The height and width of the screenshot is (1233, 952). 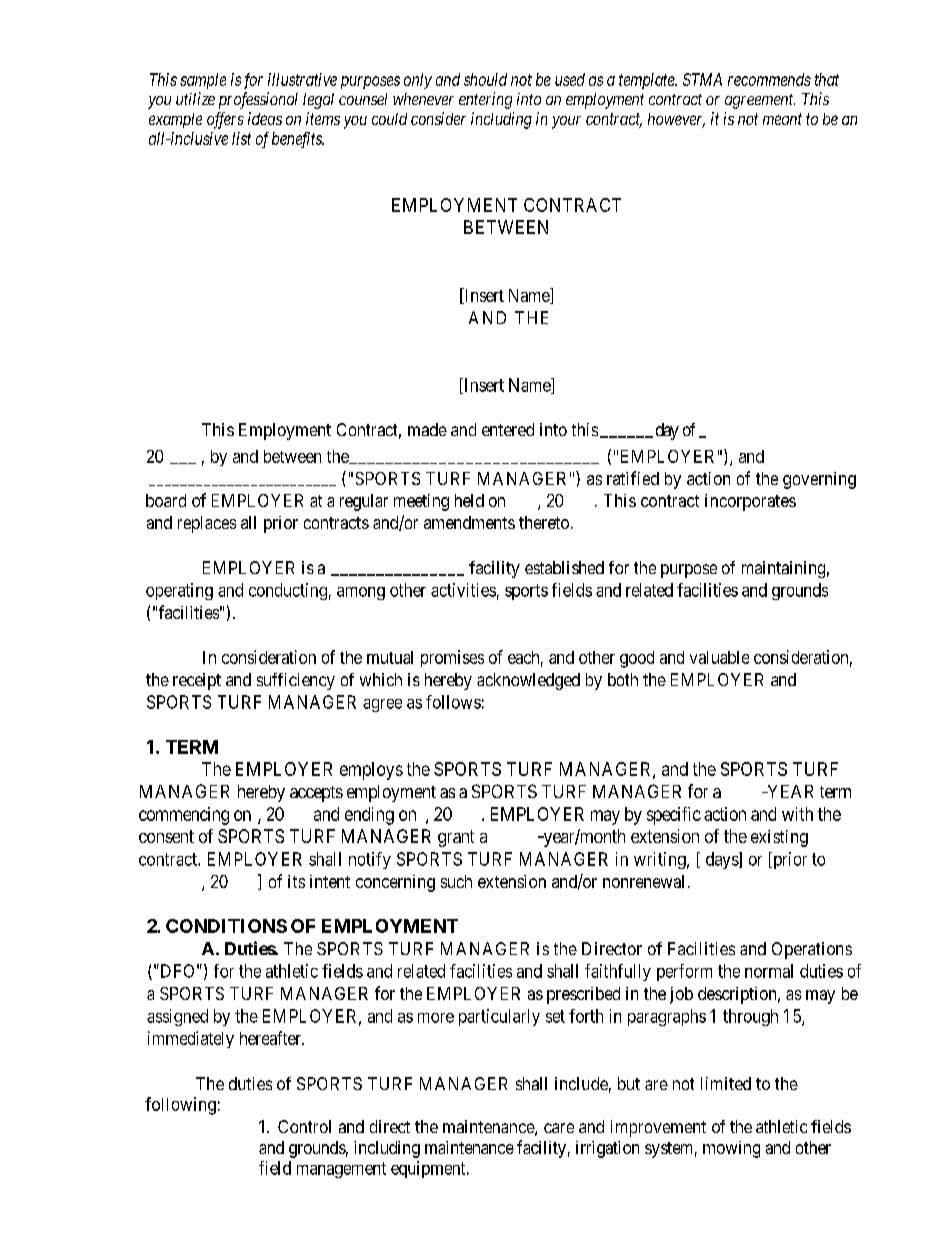 I want to click on professional, so click(x=258, y=100).
